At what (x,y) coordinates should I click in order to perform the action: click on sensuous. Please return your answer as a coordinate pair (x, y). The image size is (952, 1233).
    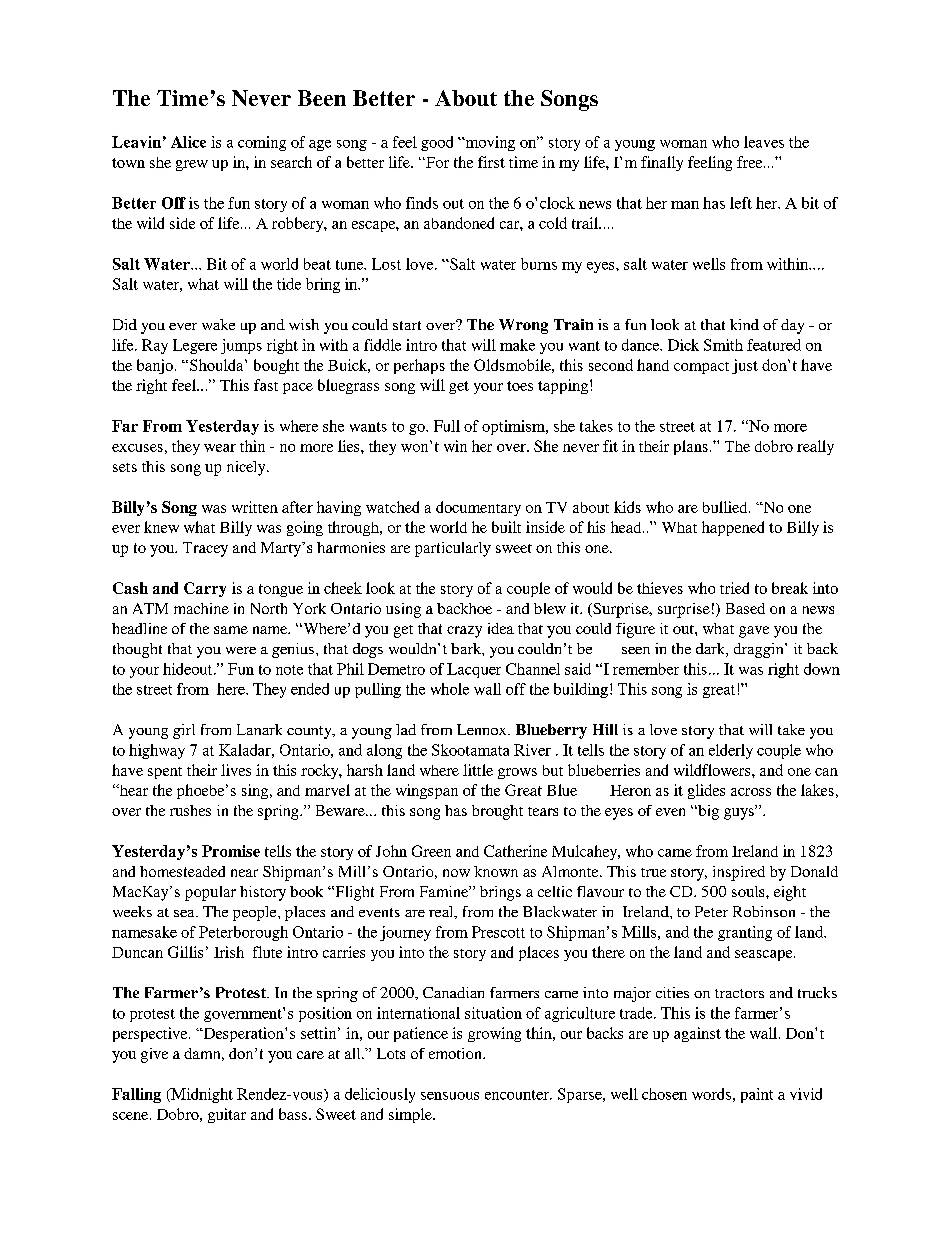
    Looking at the image, I should click on (450, 1096).
